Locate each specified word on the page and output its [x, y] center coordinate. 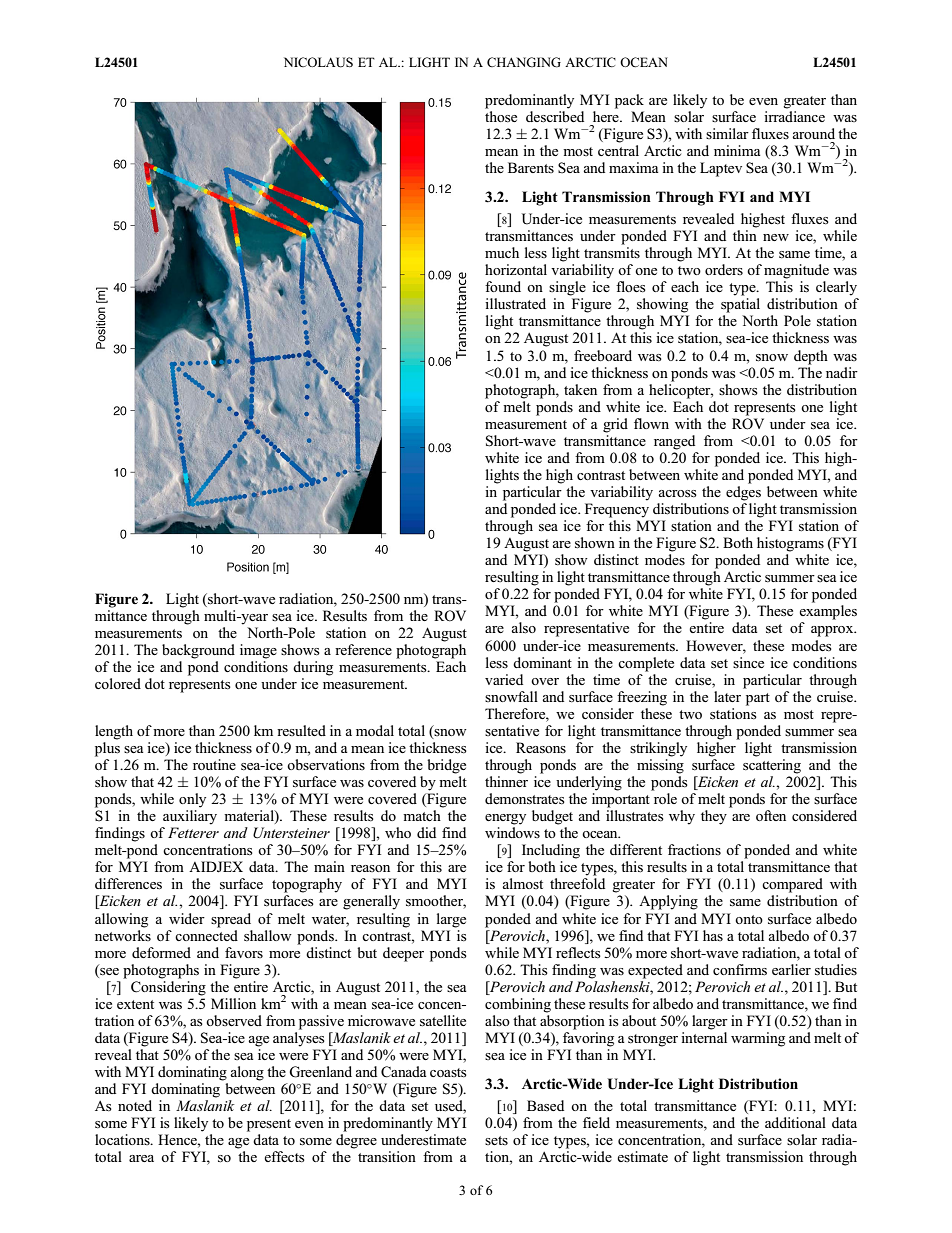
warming [758, 1039]
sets [496, 1140]
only [192, 800]
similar [727, 133]
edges [743, 493]
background [198, 651]
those [501, 115]
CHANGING [524, 62]
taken [580, 389]
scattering [772, 766]
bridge [446, 766]
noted [135, 1105]
